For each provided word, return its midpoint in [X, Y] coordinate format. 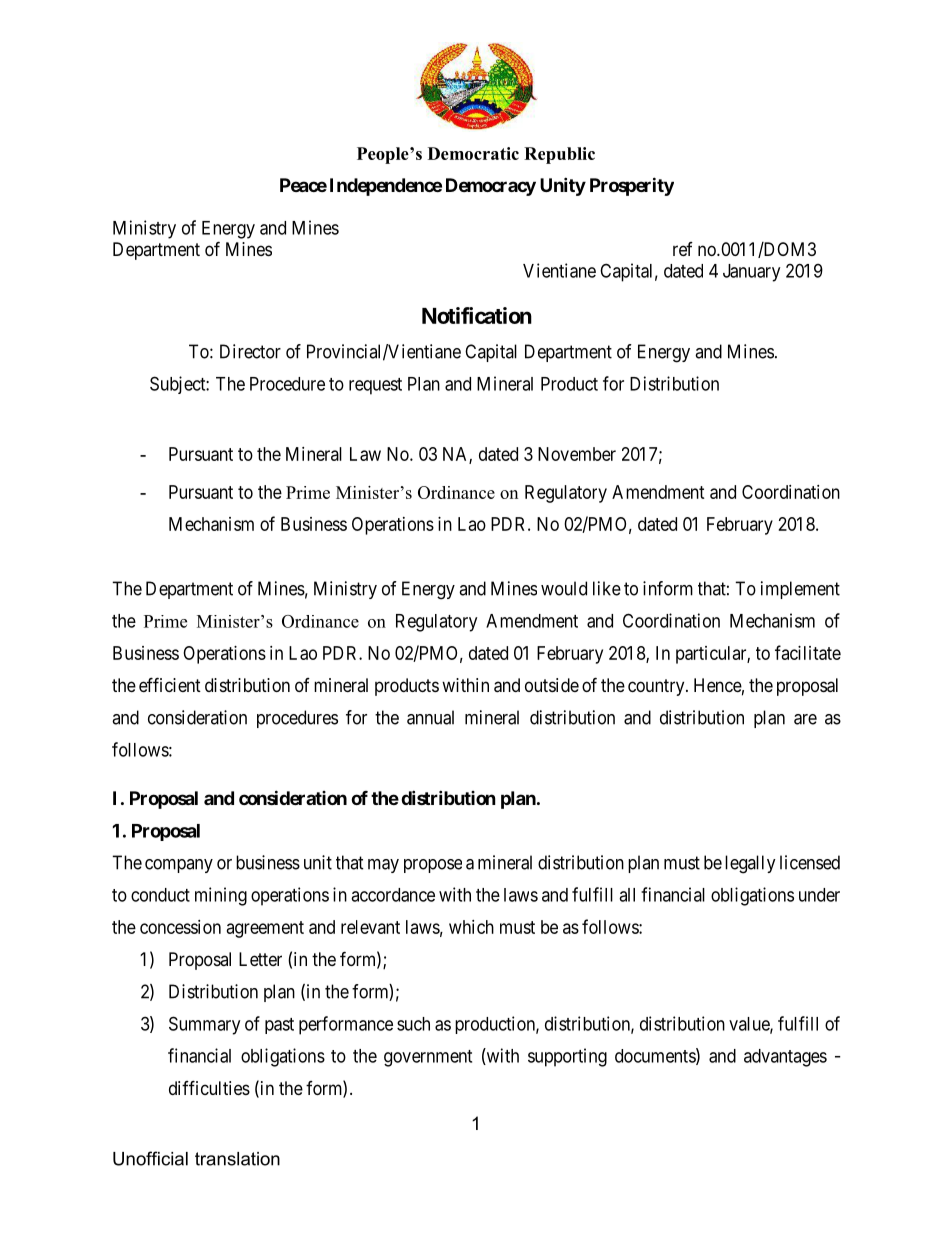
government [428, 1058]
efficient [170, 684]
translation [237, 1159]
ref [683, 249]
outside [552, 685]
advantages [785, 1058]
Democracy [491, 187]
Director [250, 351]
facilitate [808, 652]
